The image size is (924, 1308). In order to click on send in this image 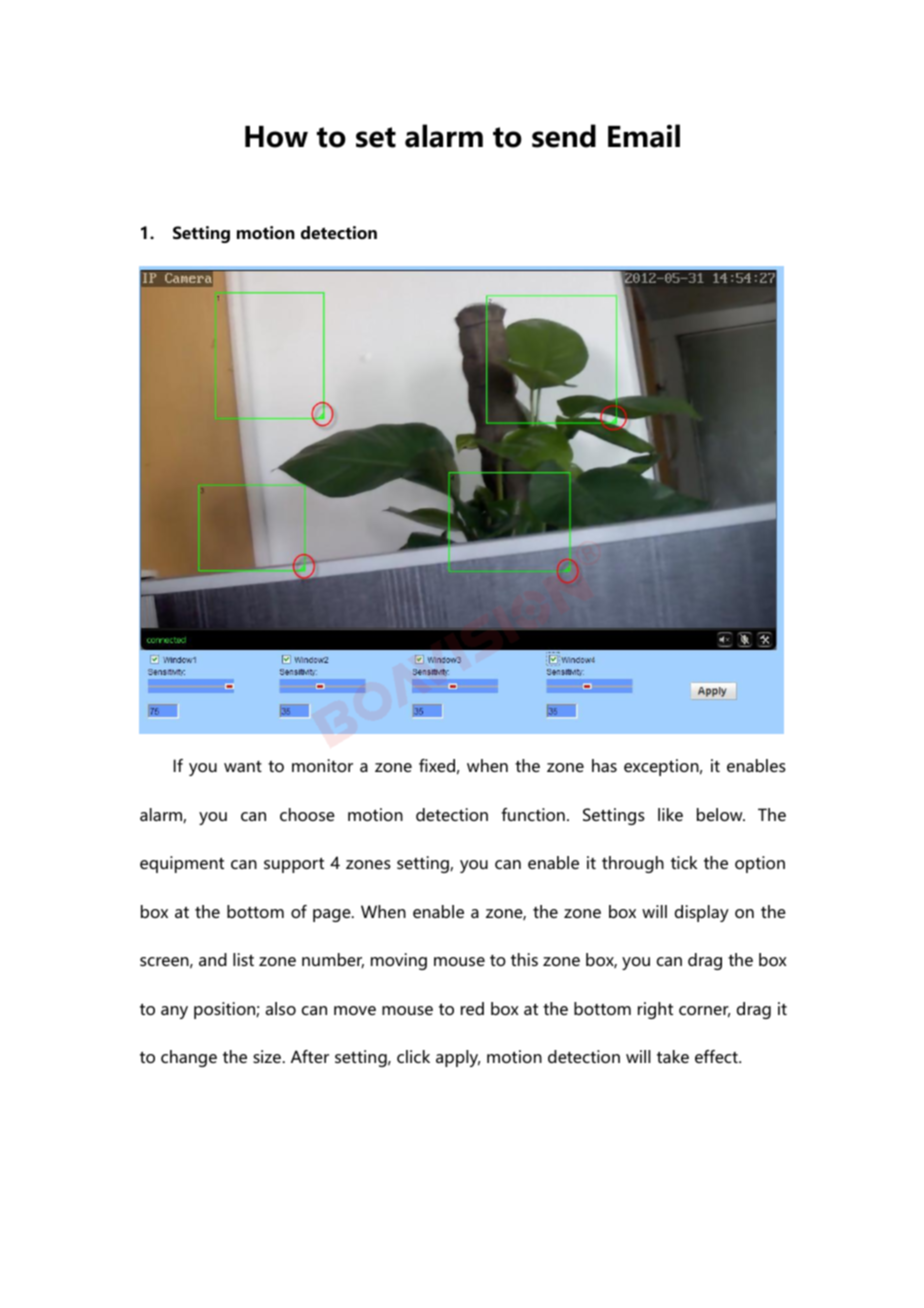, I will do `click(564, 136)`.
